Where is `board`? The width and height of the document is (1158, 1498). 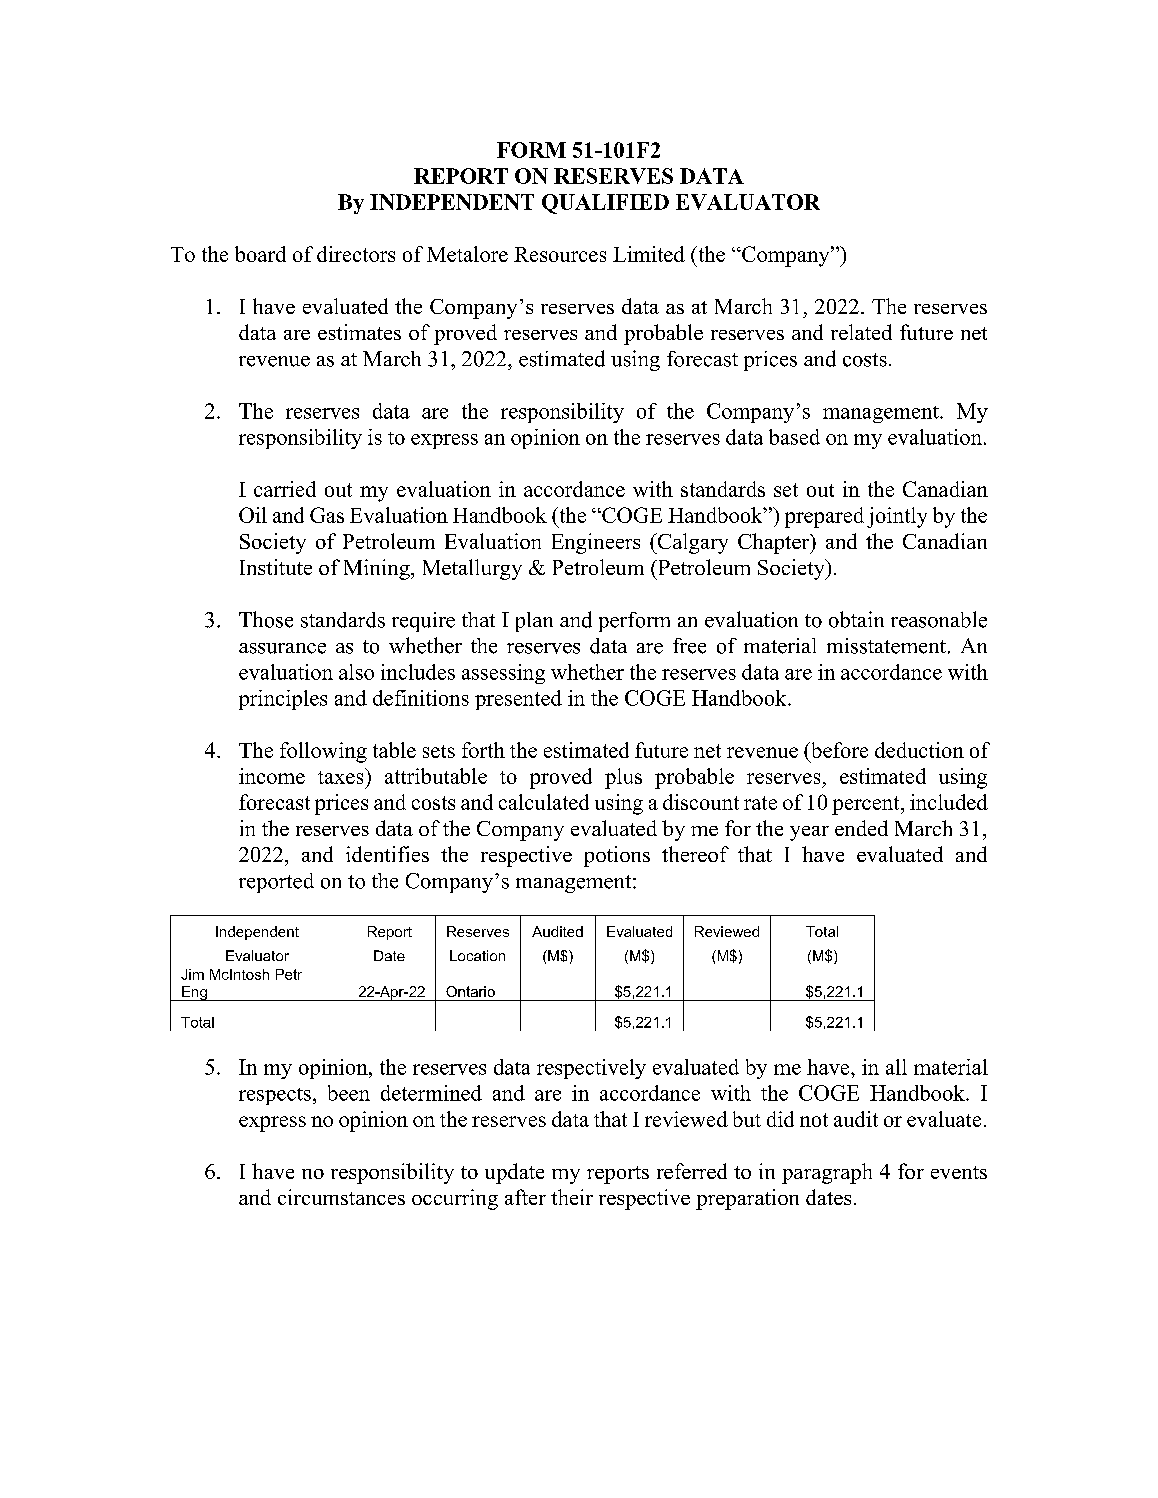
board is located at coordinates (260, 254).
